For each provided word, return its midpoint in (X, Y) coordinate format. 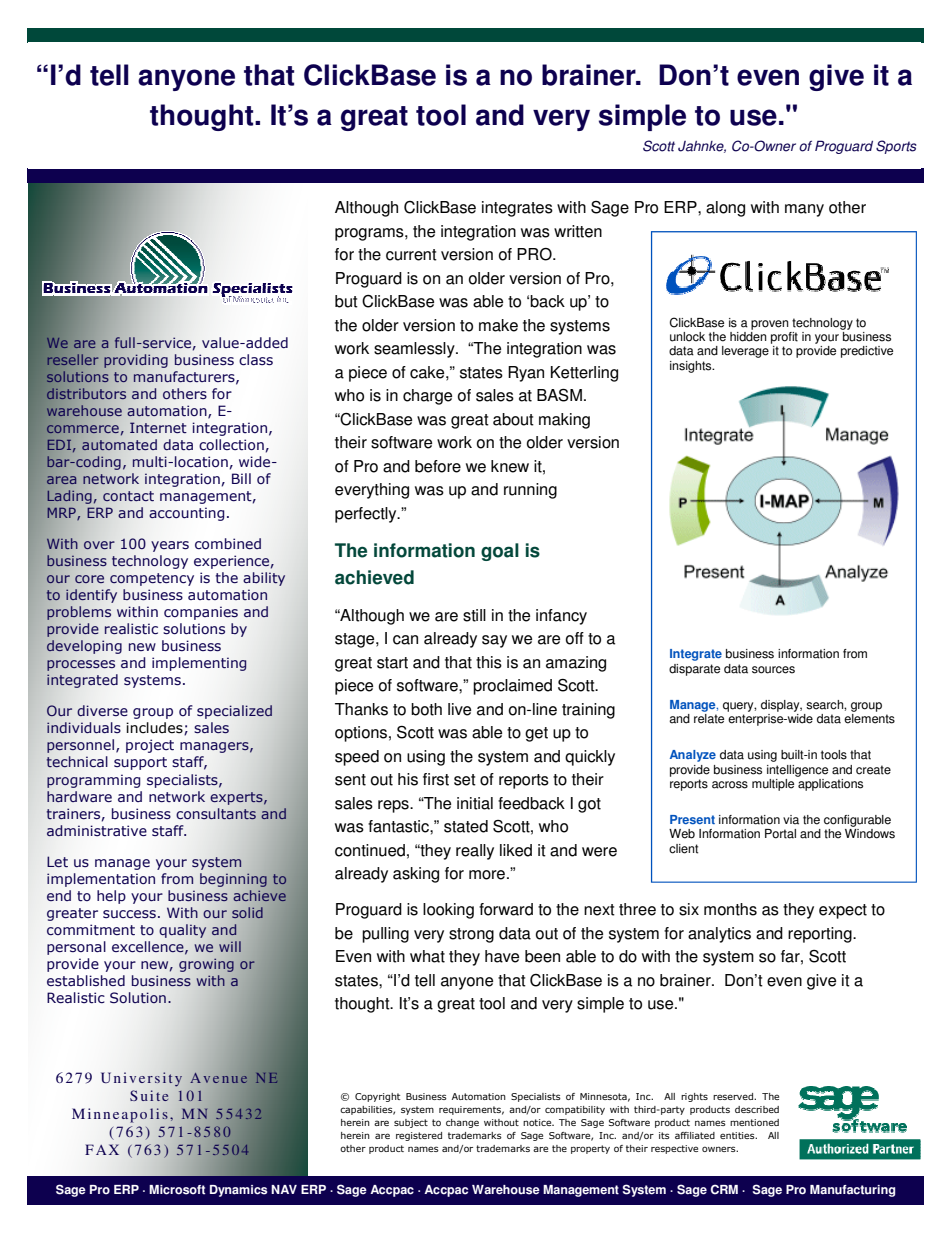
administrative (97, 831)
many (804, 210)
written (578, 231)
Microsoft (177, 1190)
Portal (780, 834)
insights (692, 367)
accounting (186, 514)
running (530, 491)
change (462, 1123)
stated (466, 826)
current (411, 255)
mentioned (754, 1122)
